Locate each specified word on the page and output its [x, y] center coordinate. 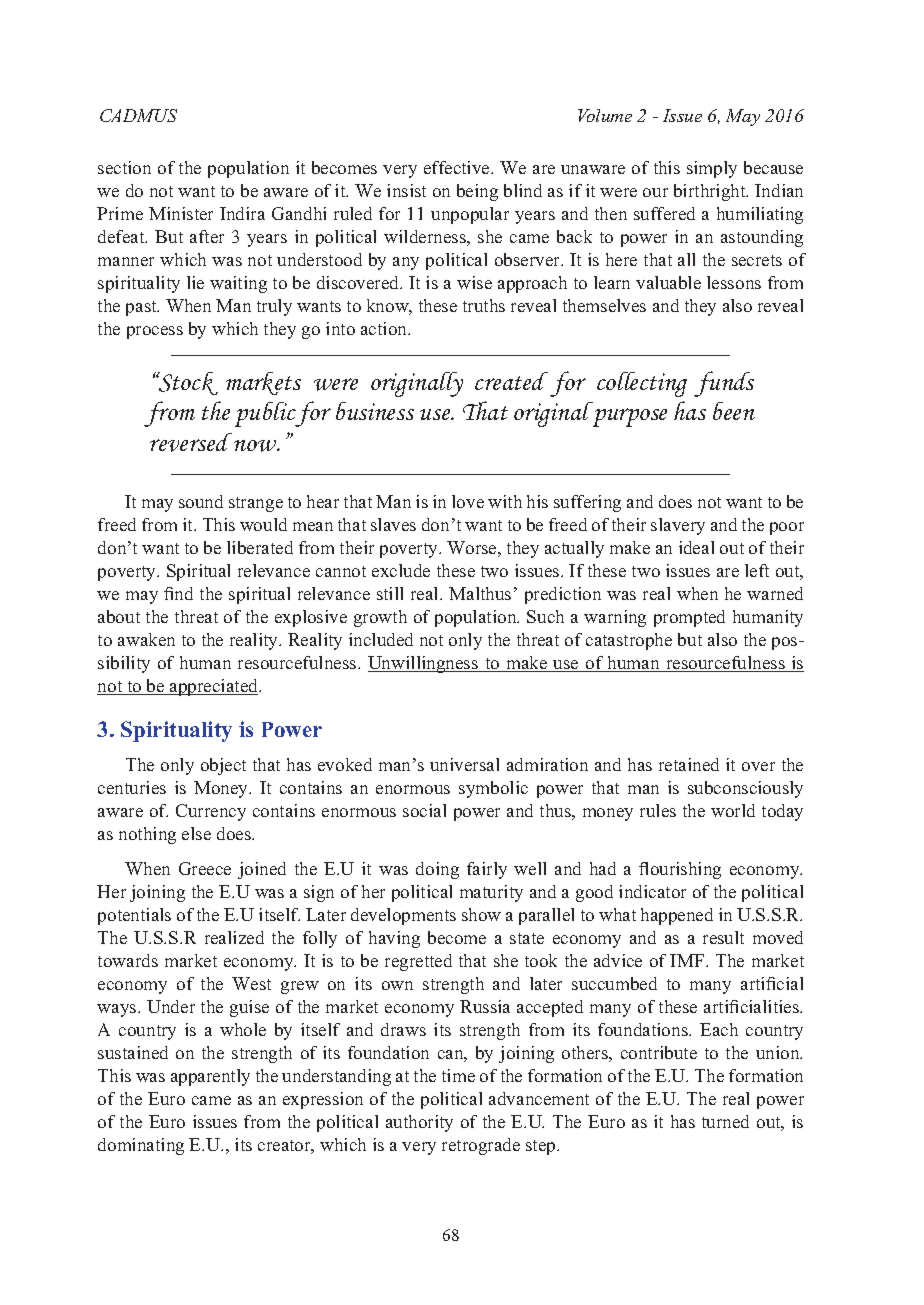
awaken [146, 639]
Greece [205, 868]
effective [458, 167]
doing [437, 870]
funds [724, 384]
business [375, 411]
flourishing [680, 870]
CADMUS [138, 115]
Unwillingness [424, 664]
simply [712, 169]
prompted [689, 618]
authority [419, 1123]
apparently [210, 1077]
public [265, 414]
